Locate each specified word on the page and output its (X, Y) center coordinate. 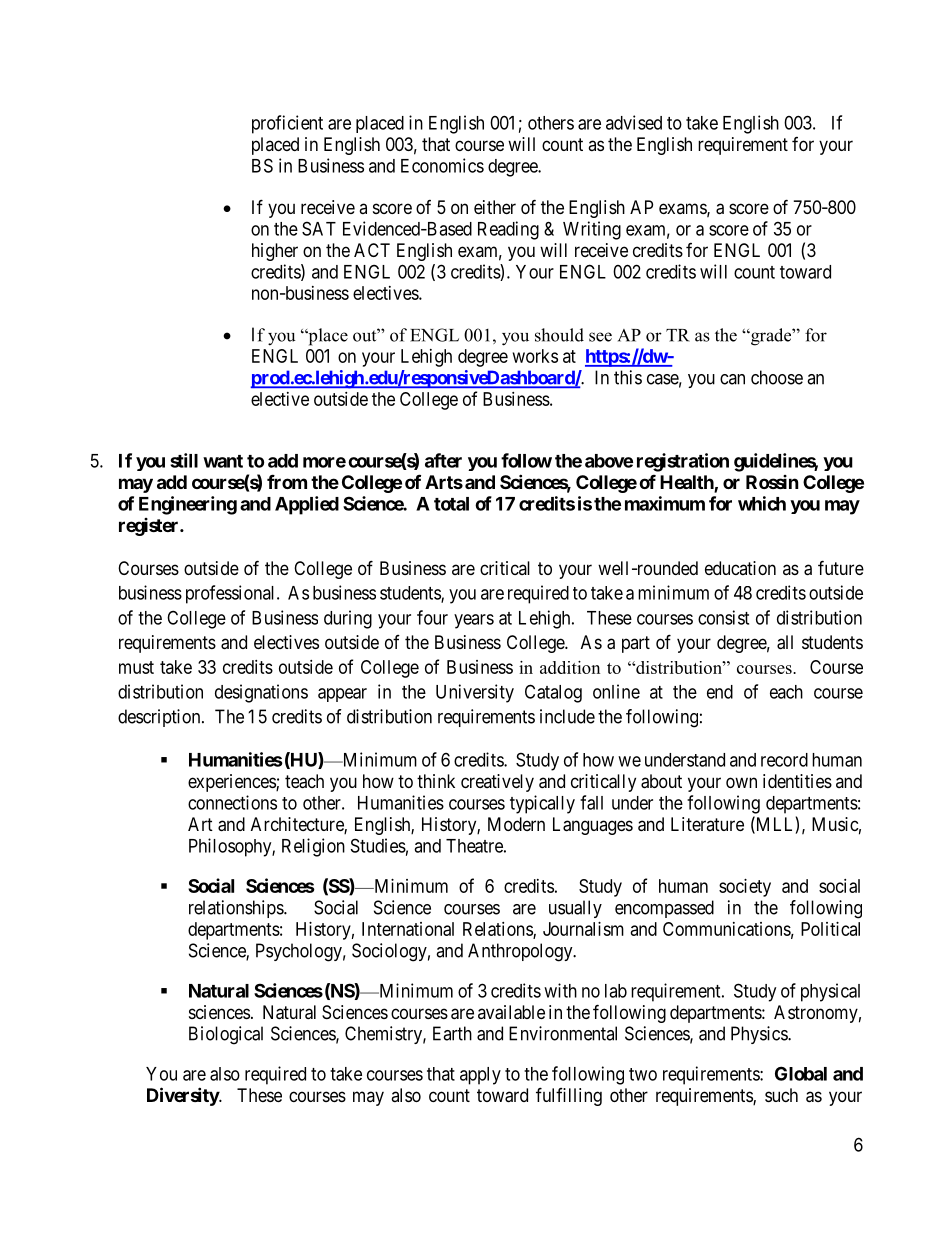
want (223, 461)
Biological (226, 1035)
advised (634, 122)
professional (232, 594)
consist (723, 617)
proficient (287, 124)
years (474, 621)
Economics (442, 165)
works (535, 356)
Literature (707, 824)
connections (232, 802)
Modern (516, 824)
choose (777, 377)
